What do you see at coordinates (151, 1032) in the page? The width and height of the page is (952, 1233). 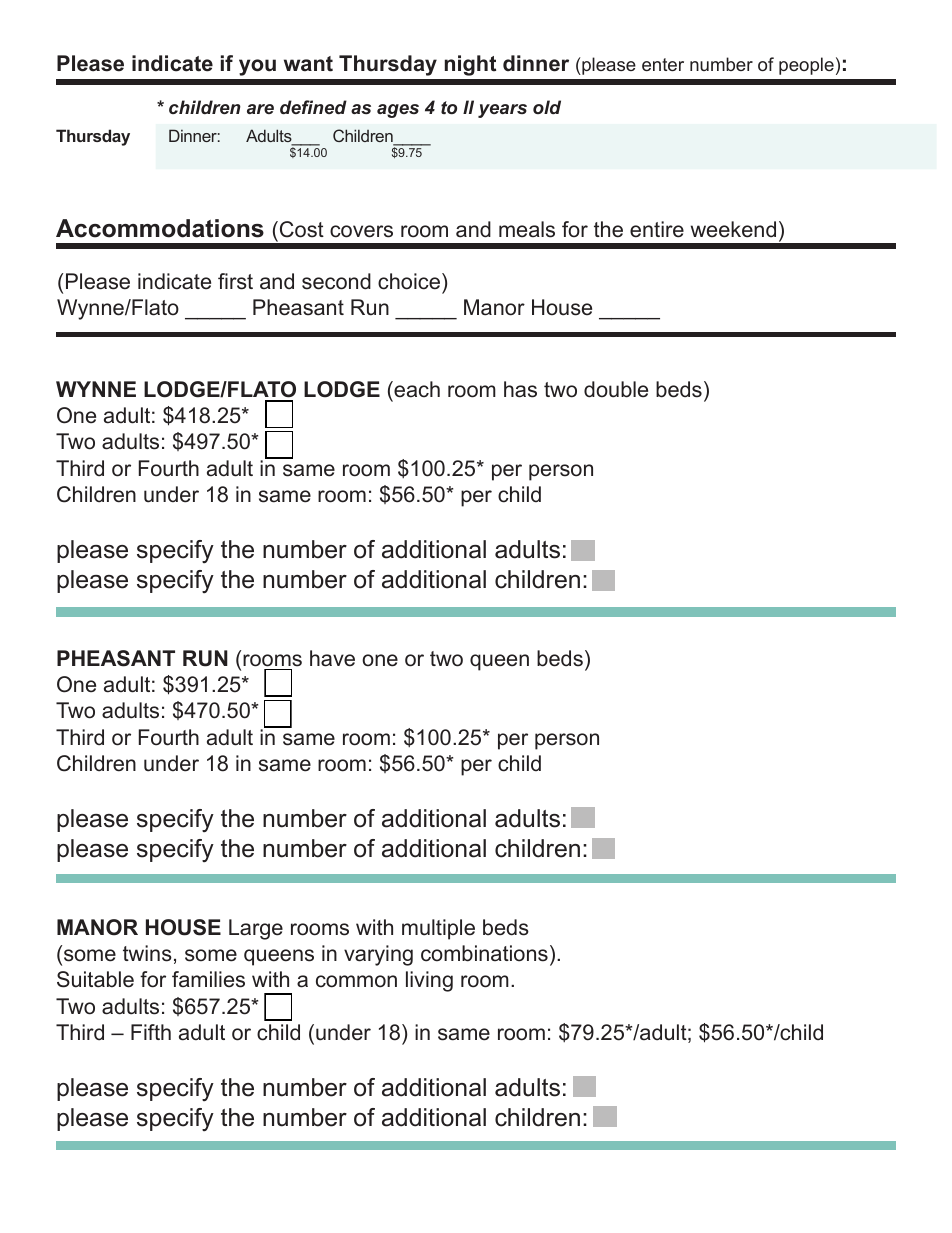 I see `Fifth` at bounding box center [151, 1032].
